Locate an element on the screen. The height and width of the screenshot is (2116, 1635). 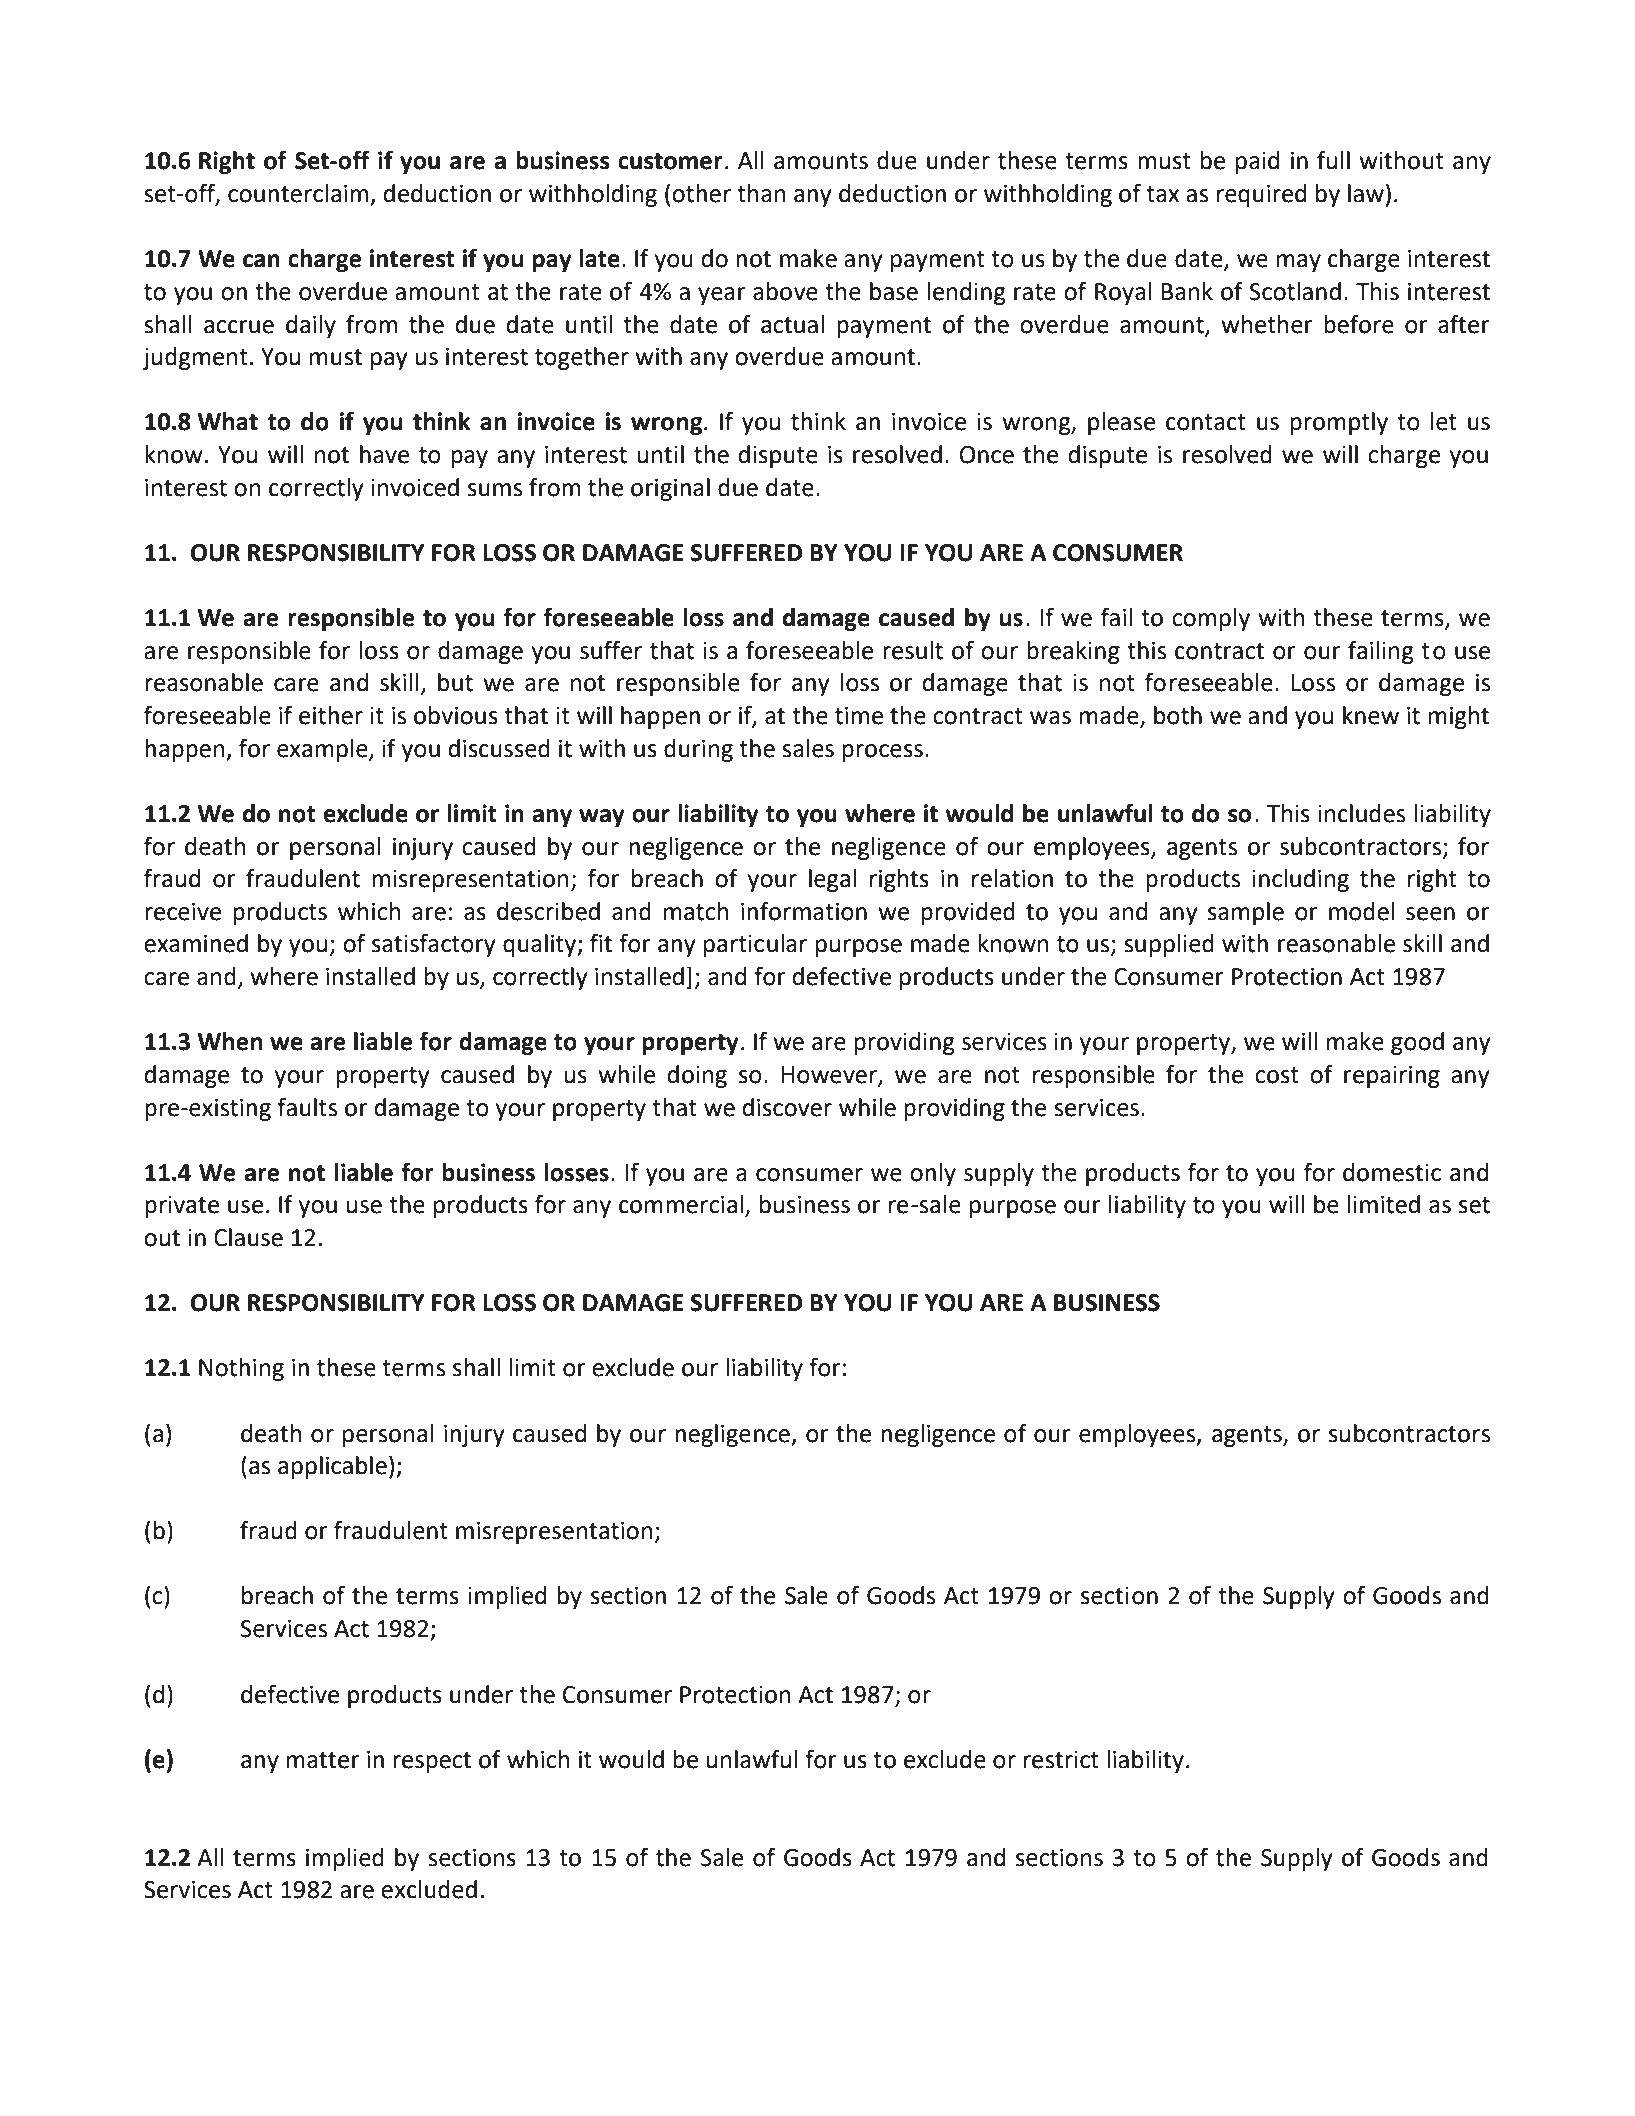
required is located at coordinates (1261, 195).
